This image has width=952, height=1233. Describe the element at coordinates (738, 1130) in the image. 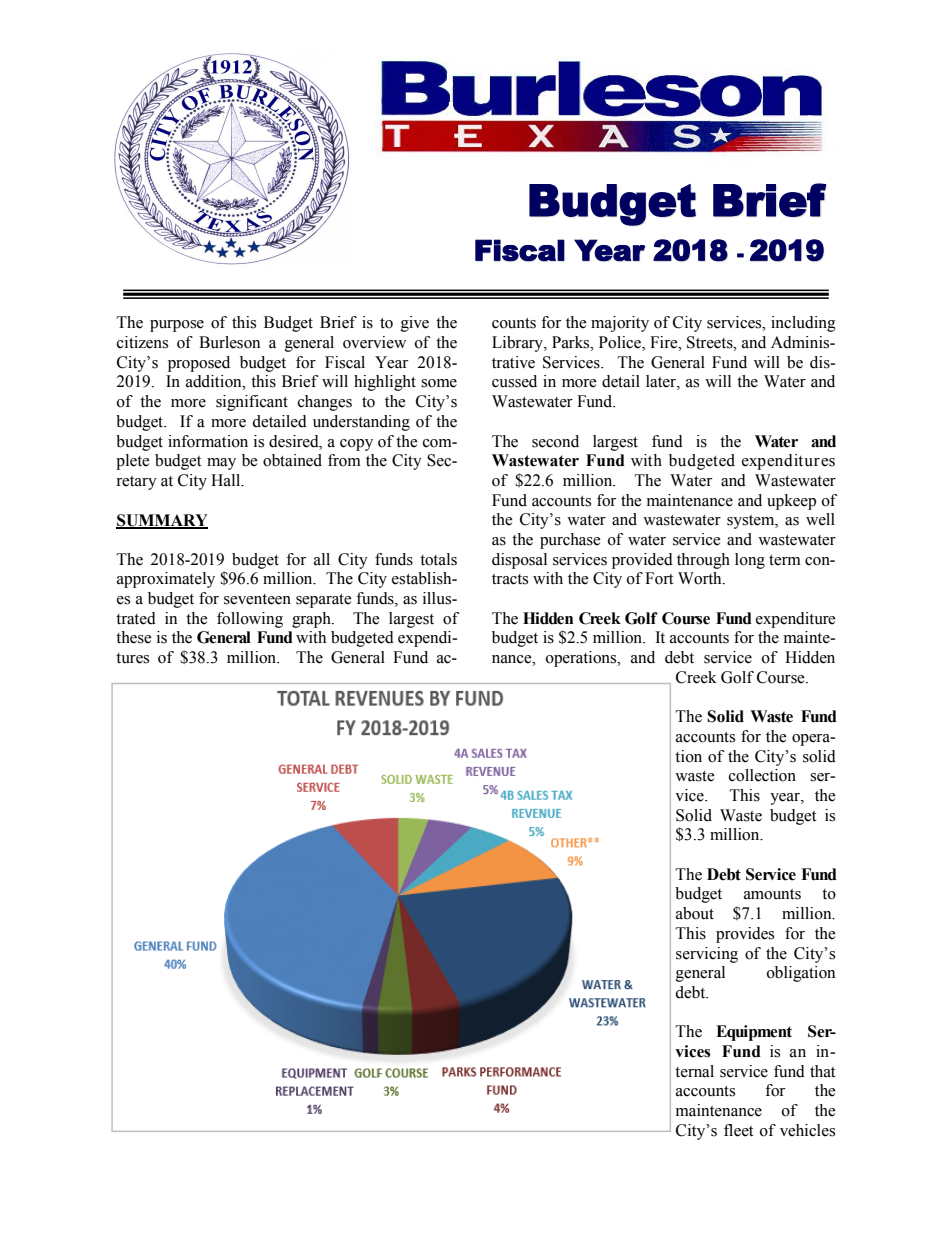

I see `fleet` at that location.
